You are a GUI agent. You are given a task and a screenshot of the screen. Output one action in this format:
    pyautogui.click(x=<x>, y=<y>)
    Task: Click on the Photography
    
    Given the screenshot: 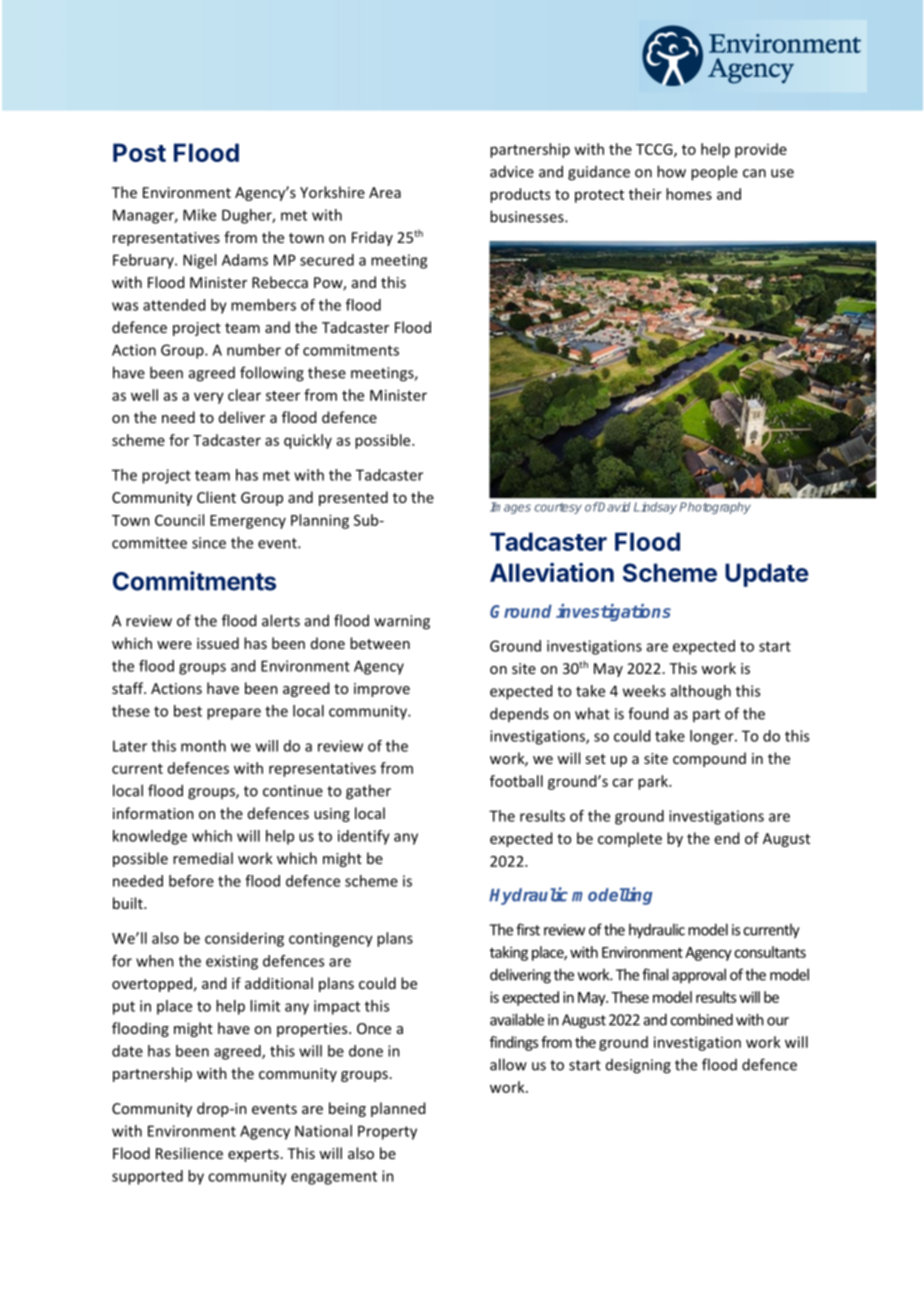 What is the action you would take?
    pyautogui.click(x=715, y=508)
